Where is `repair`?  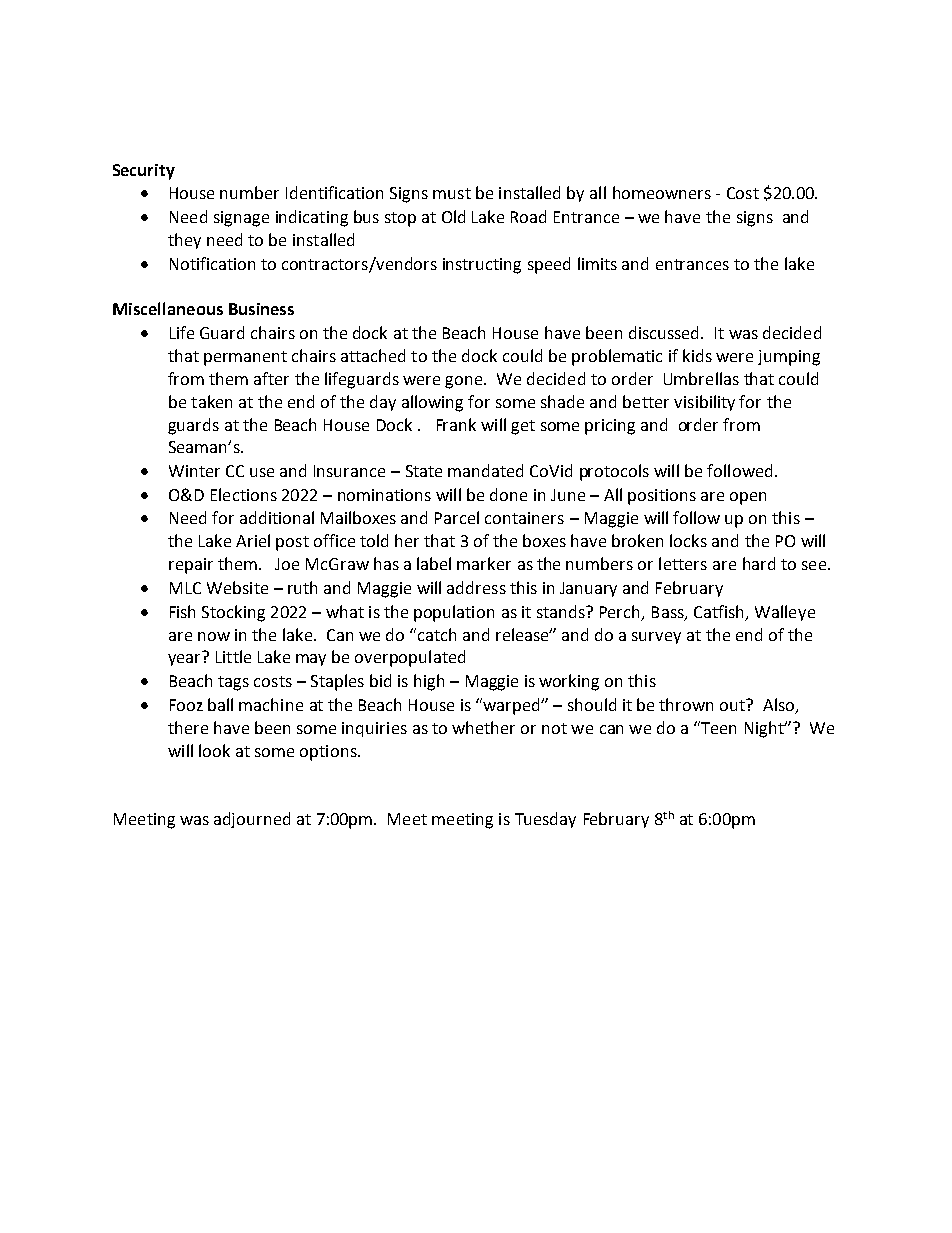
repair is located at coordinates (191, 566).
